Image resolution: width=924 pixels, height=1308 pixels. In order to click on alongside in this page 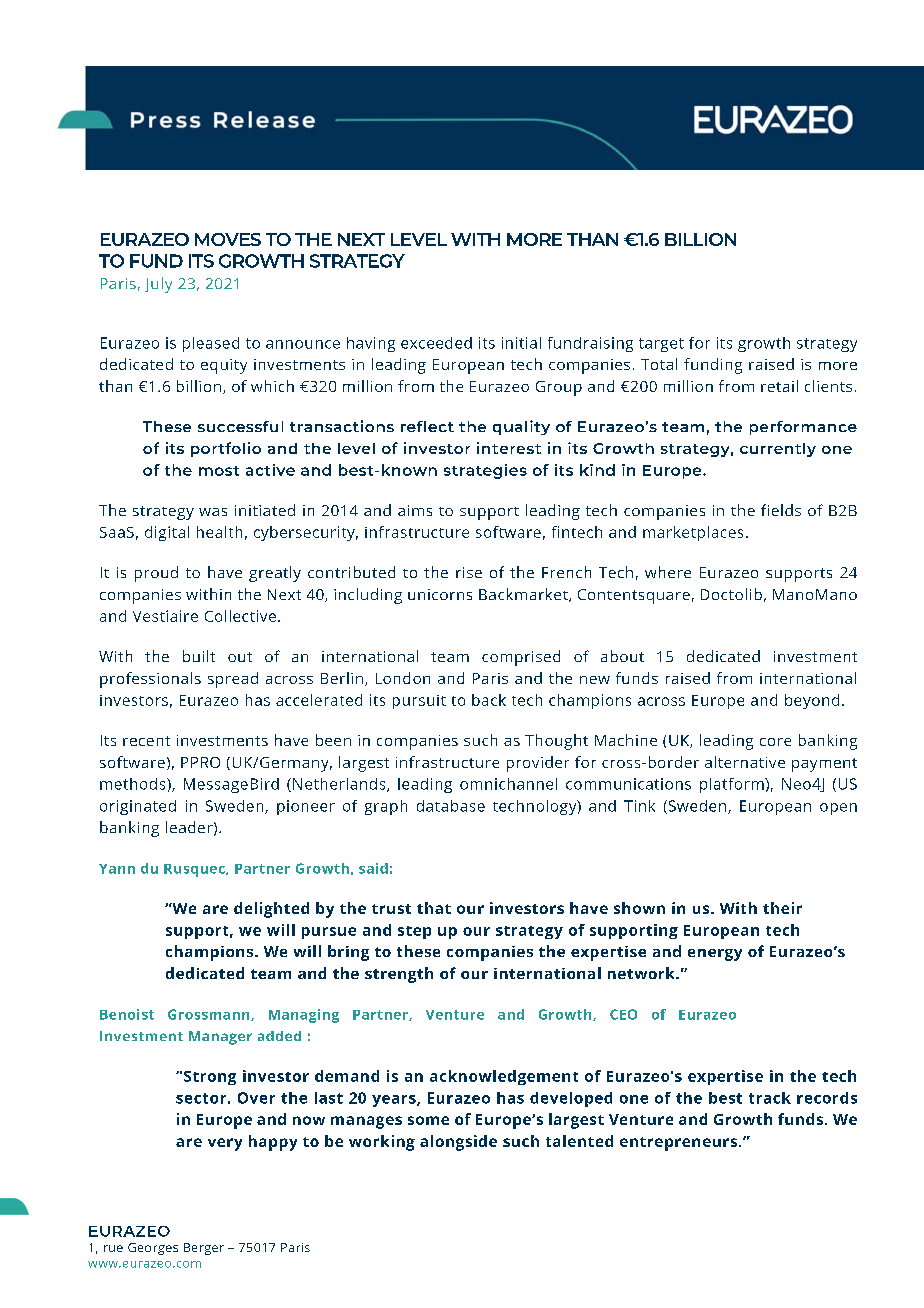, I will do `click(458, 1143)`.
